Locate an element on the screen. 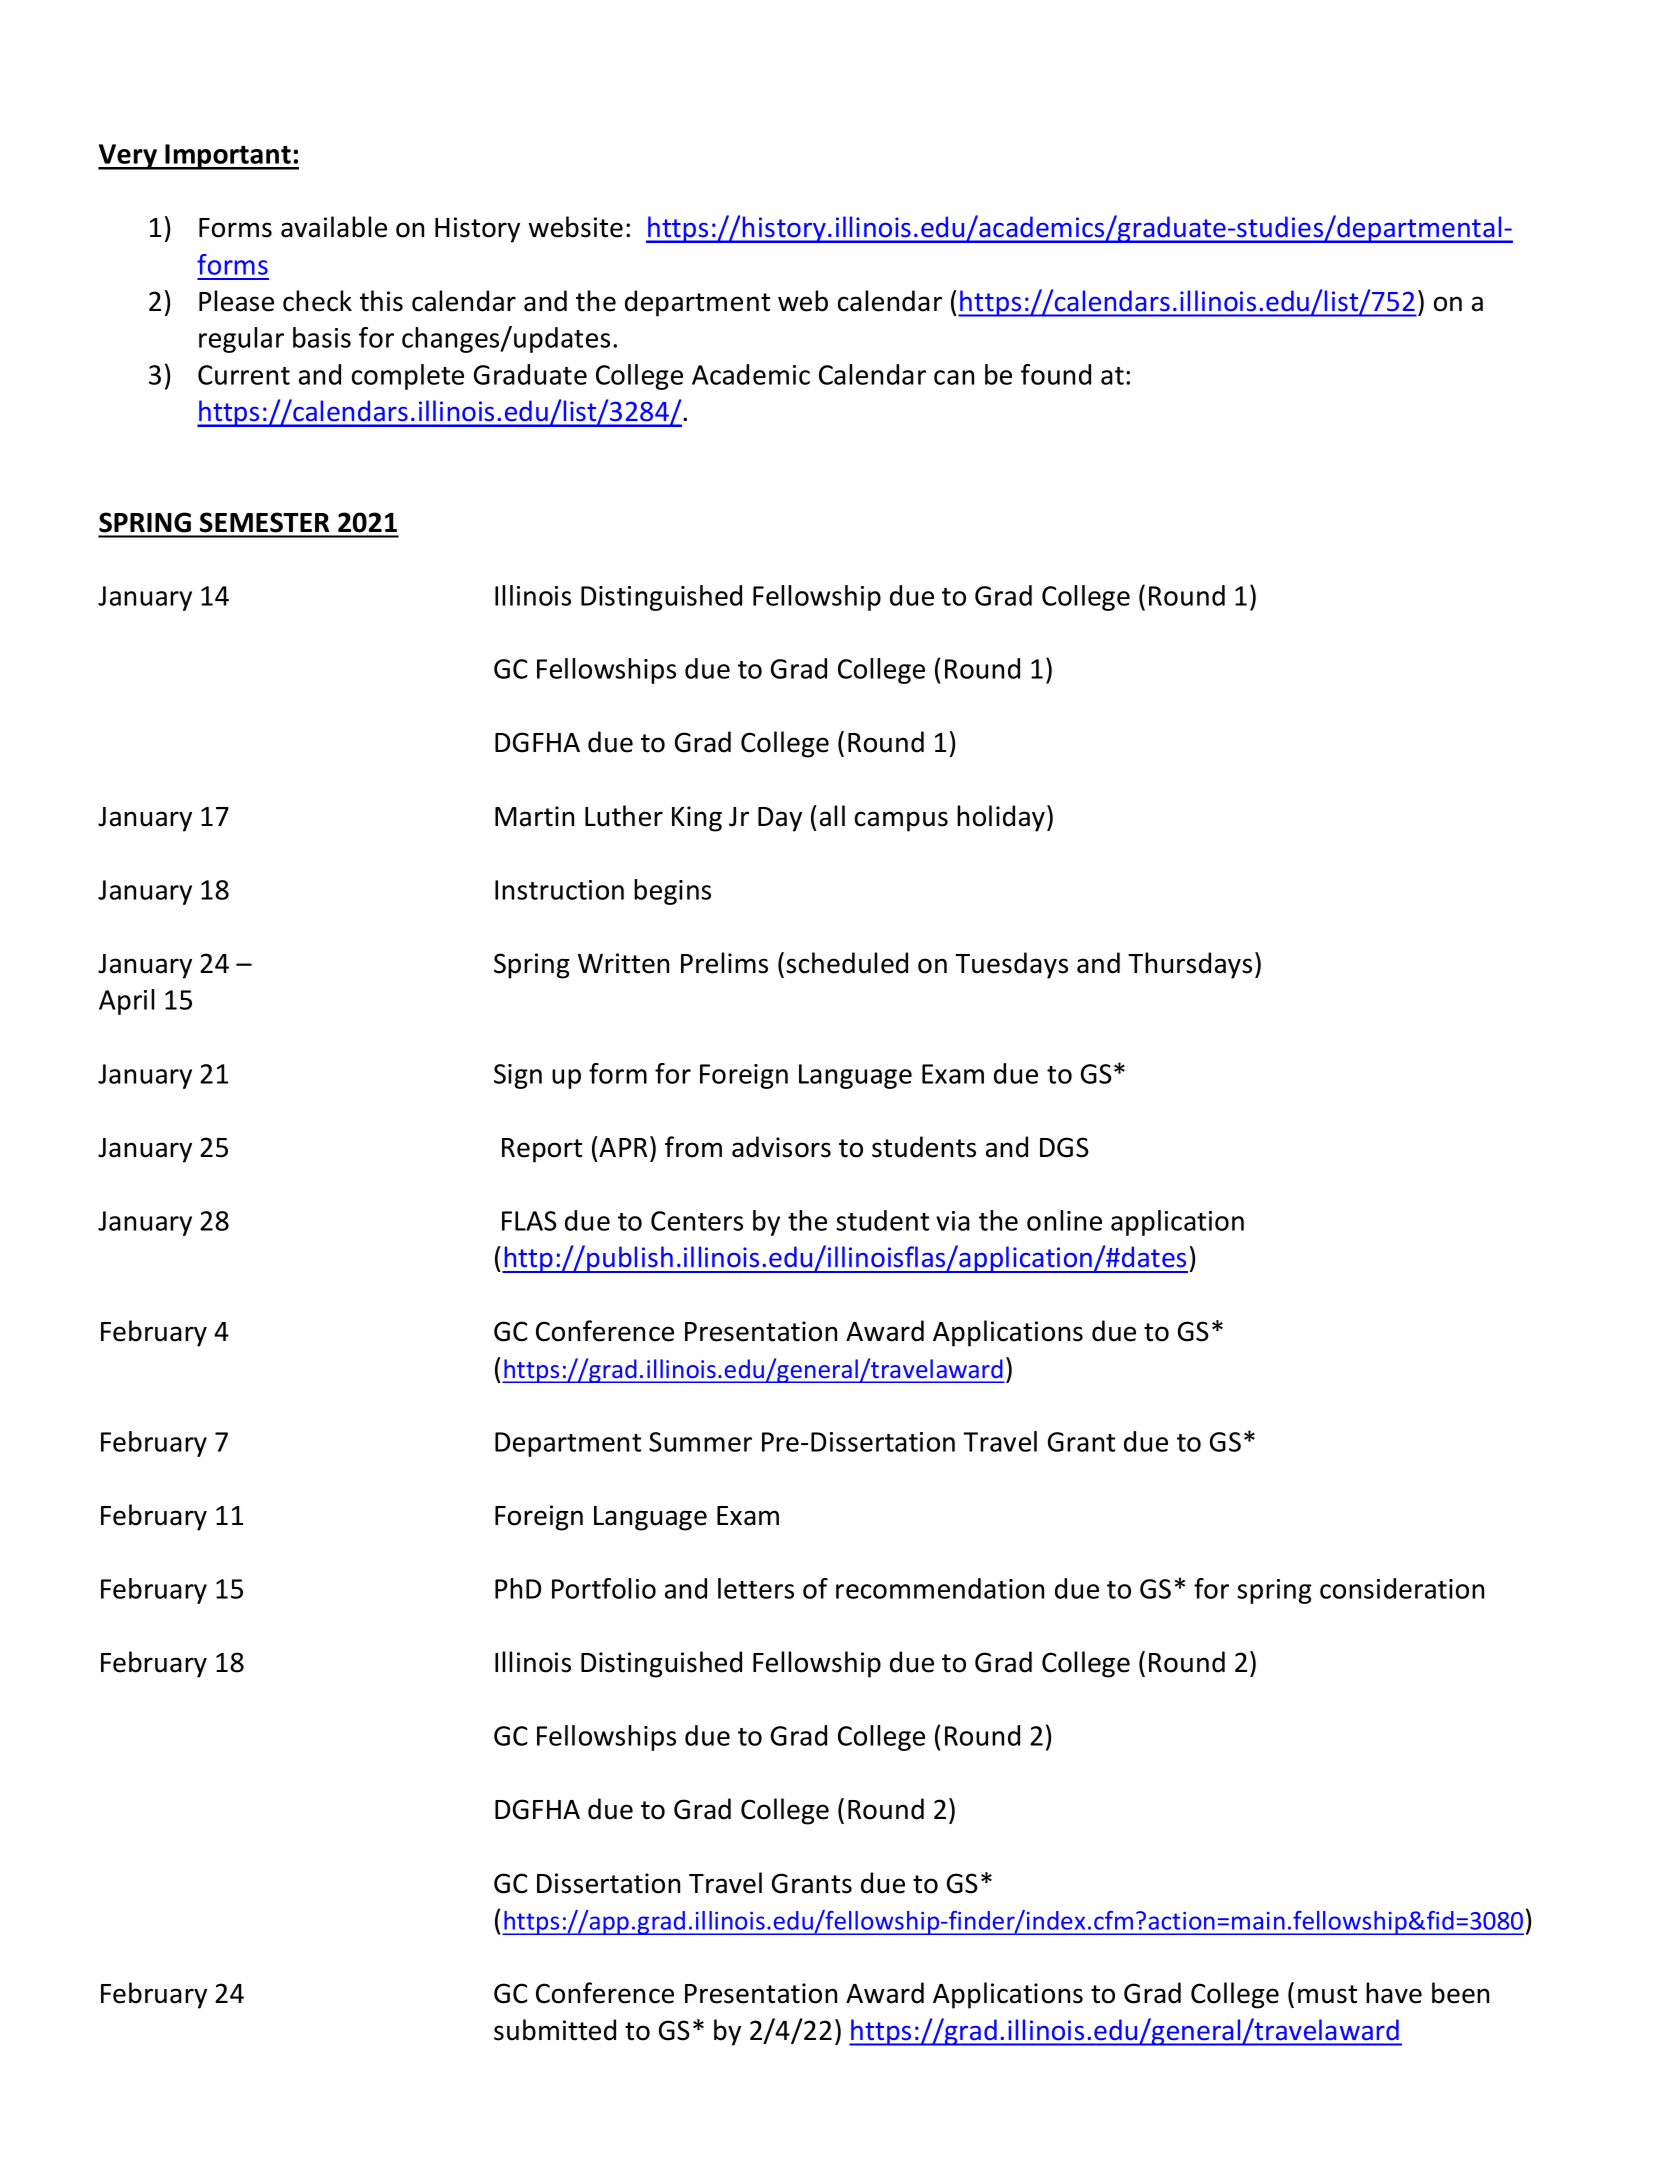  website is located at coordinates (576, 227).
